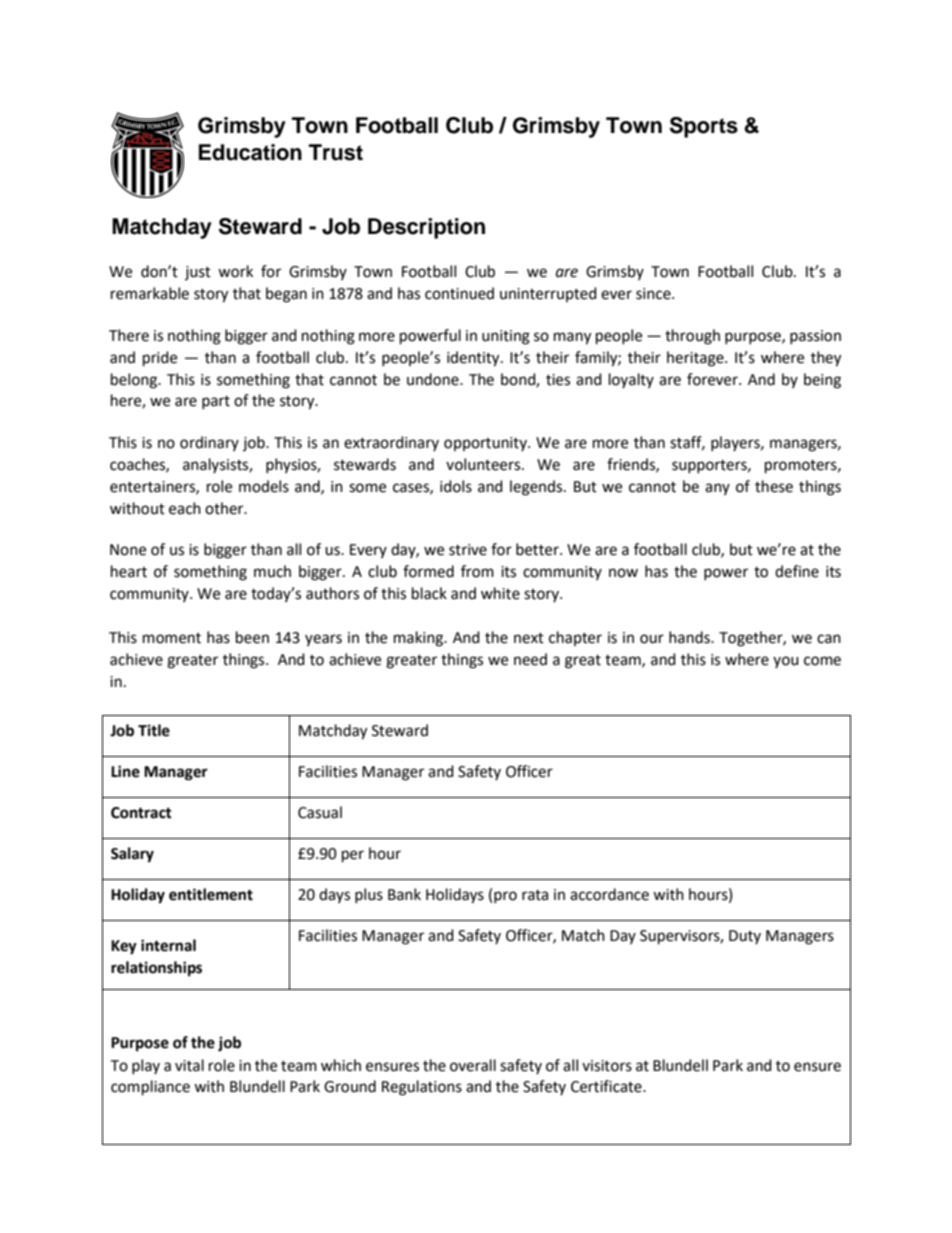 The image size is (952, 1233). I want to click on vital, so click(189, 1065).
